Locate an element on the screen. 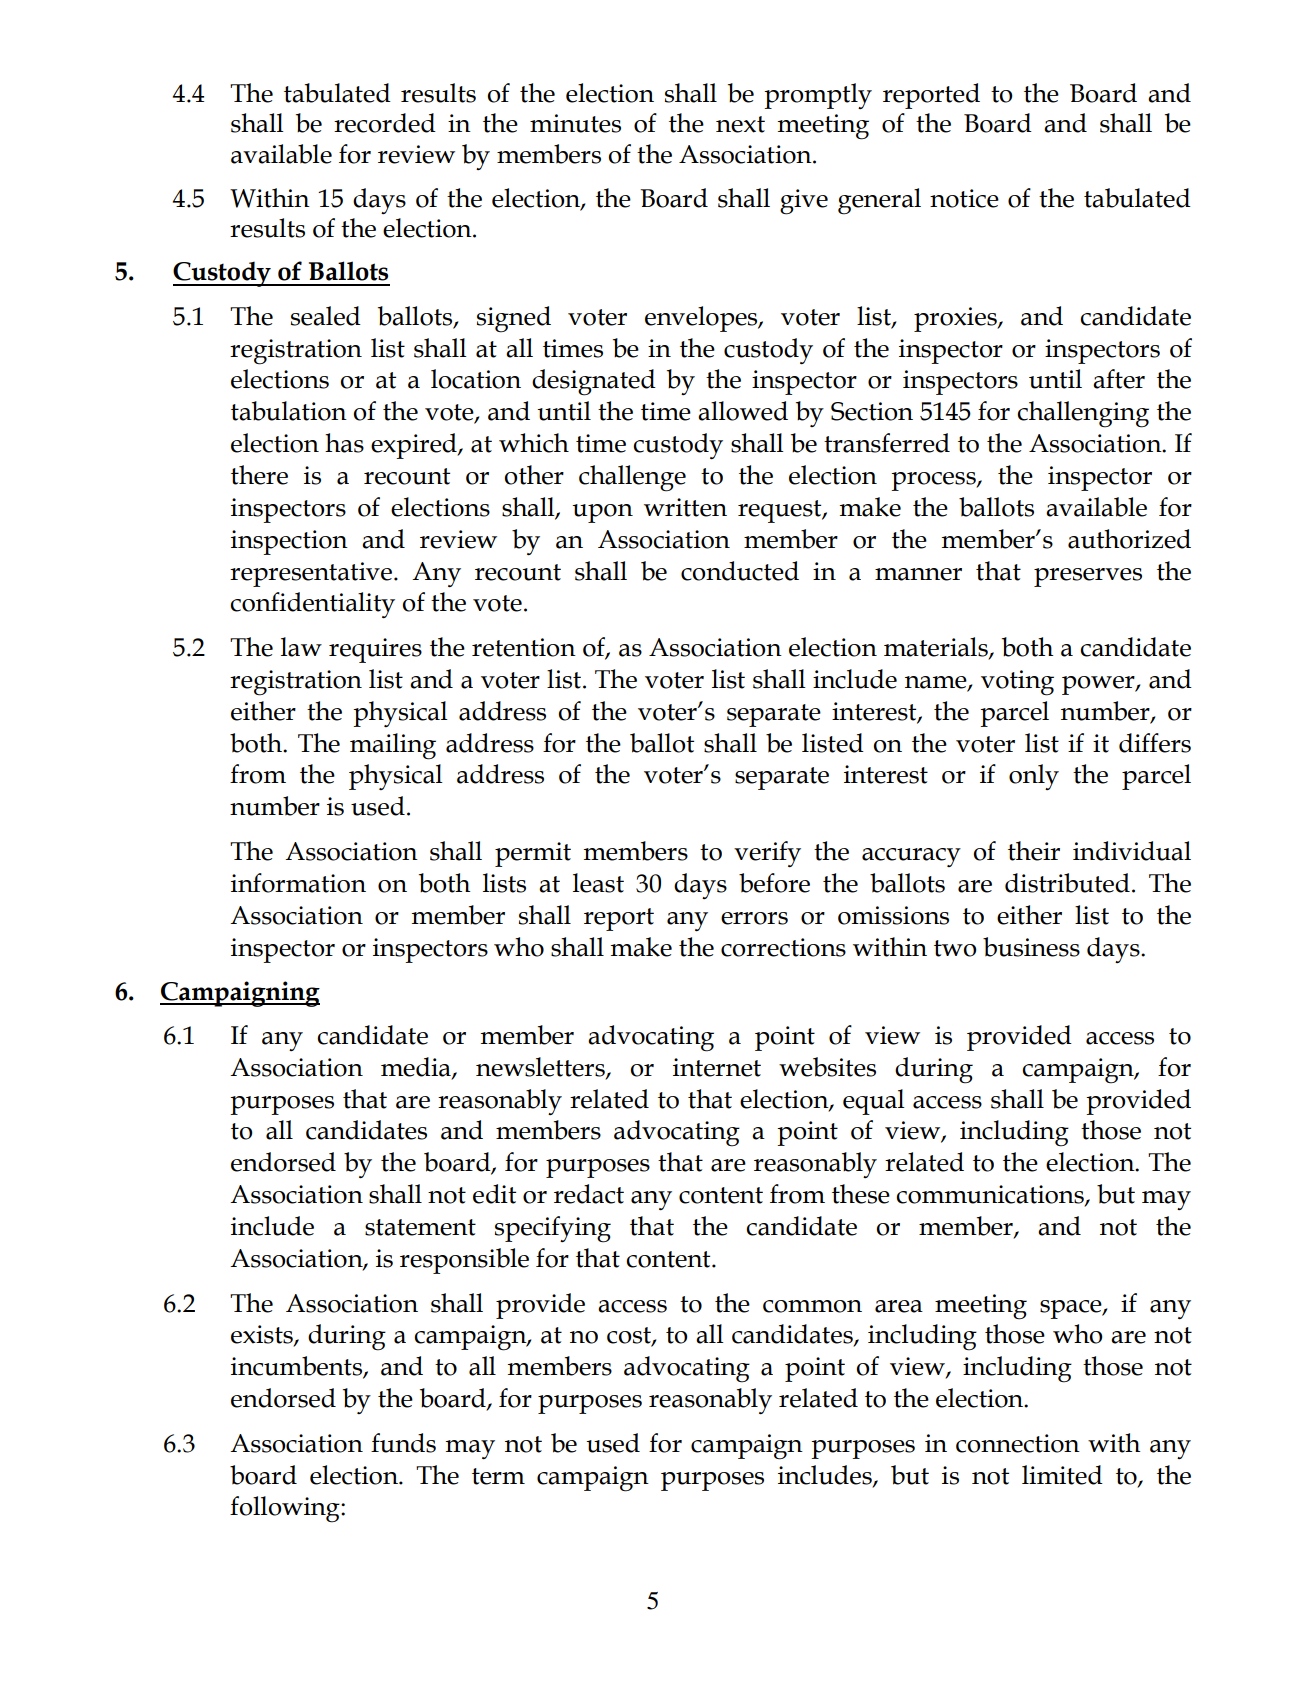 This screenshot has width=1307, height=1692. cost is located at coordinates (630, 1336).
